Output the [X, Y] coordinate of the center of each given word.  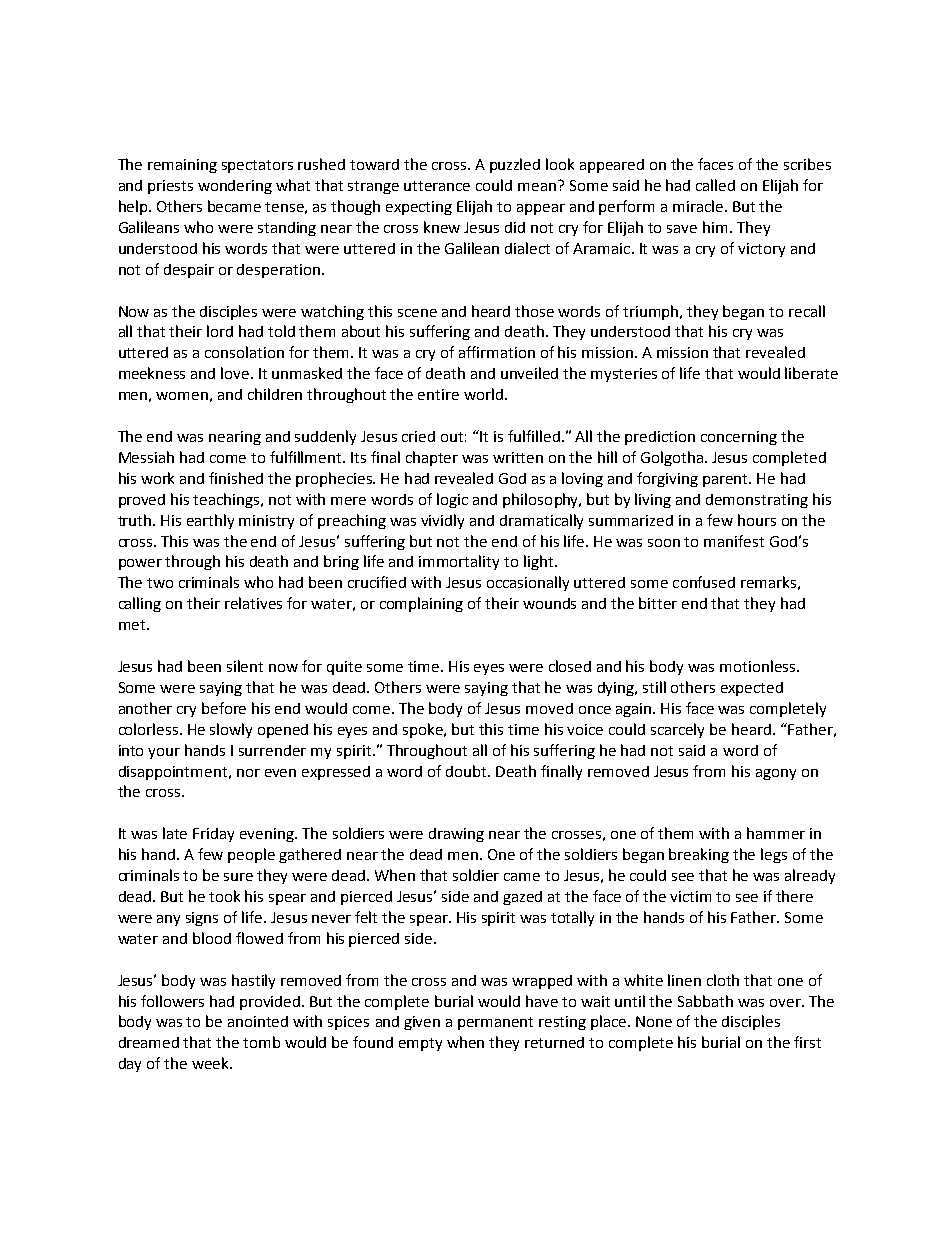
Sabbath [705, 1001]
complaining [421, 604]
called [715, 185]
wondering [235, 187]
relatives [253, 603]
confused [704, 582]
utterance [437, 186]
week [211, 1063]
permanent [495, 1023]
